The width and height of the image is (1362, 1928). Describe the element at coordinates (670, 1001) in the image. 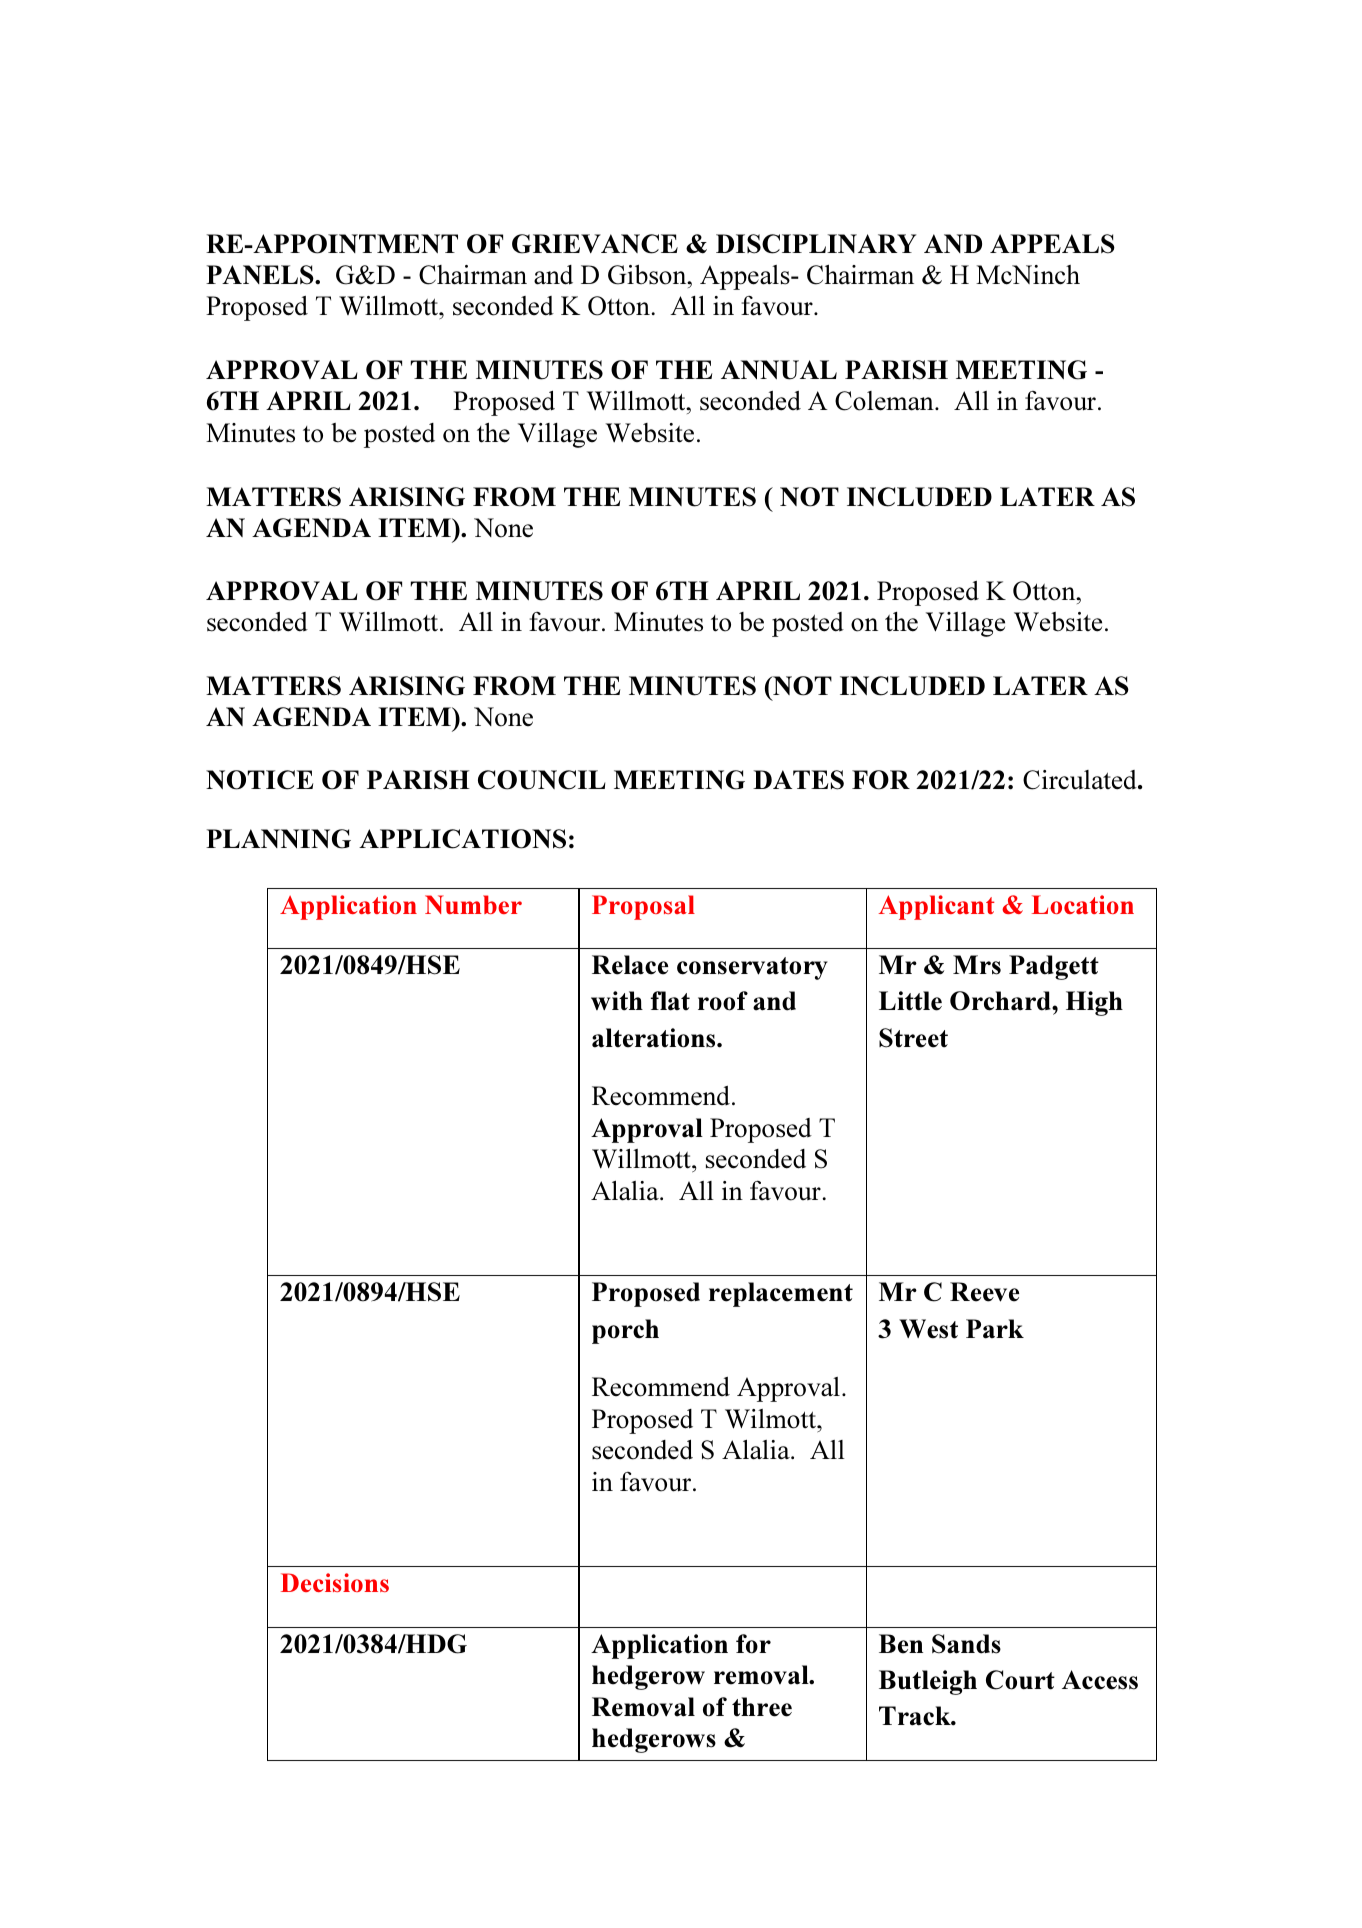

I see `flat` at that location.
